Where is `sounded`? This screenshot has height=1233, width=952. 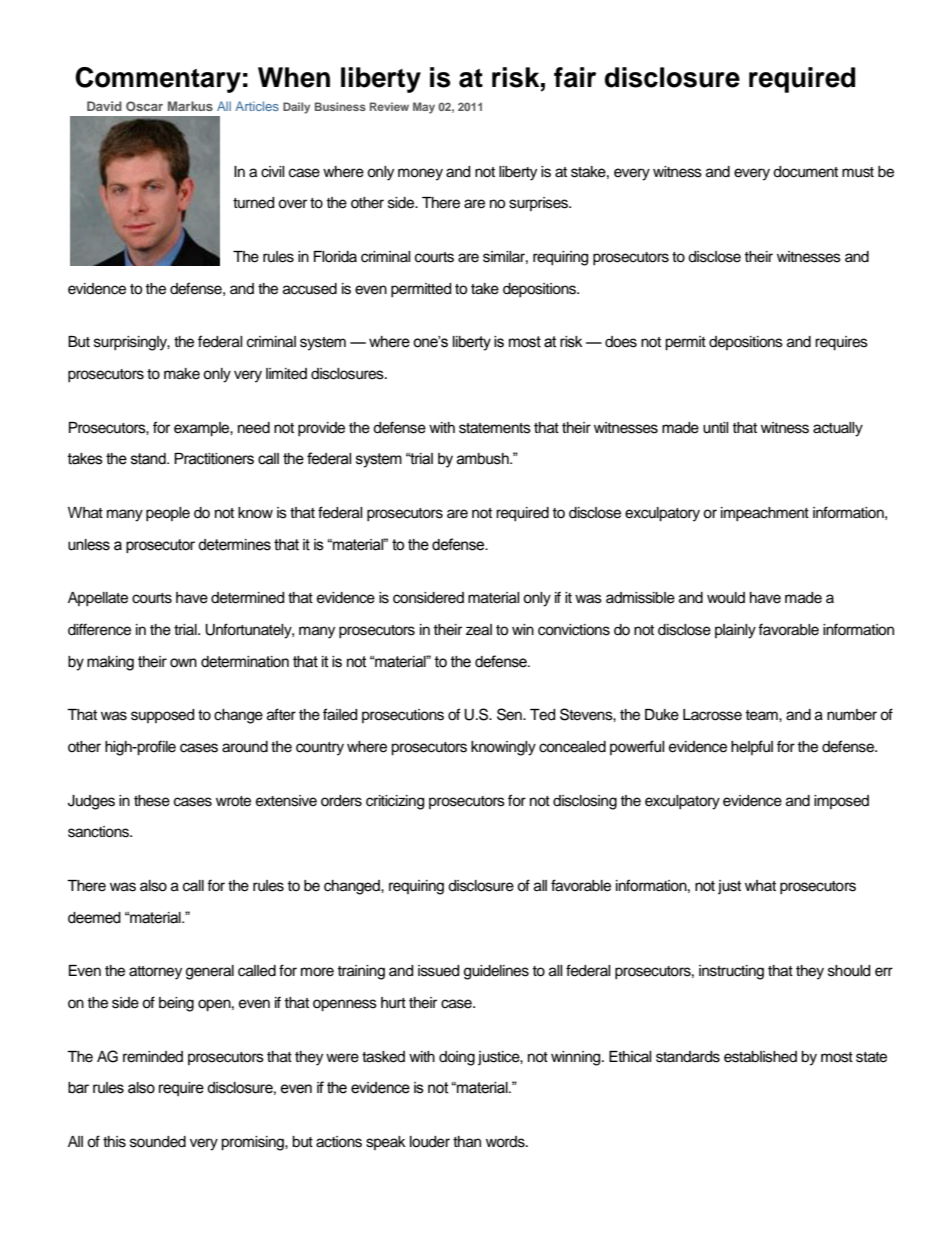 sounded is located at coordinates (158, 1142).
